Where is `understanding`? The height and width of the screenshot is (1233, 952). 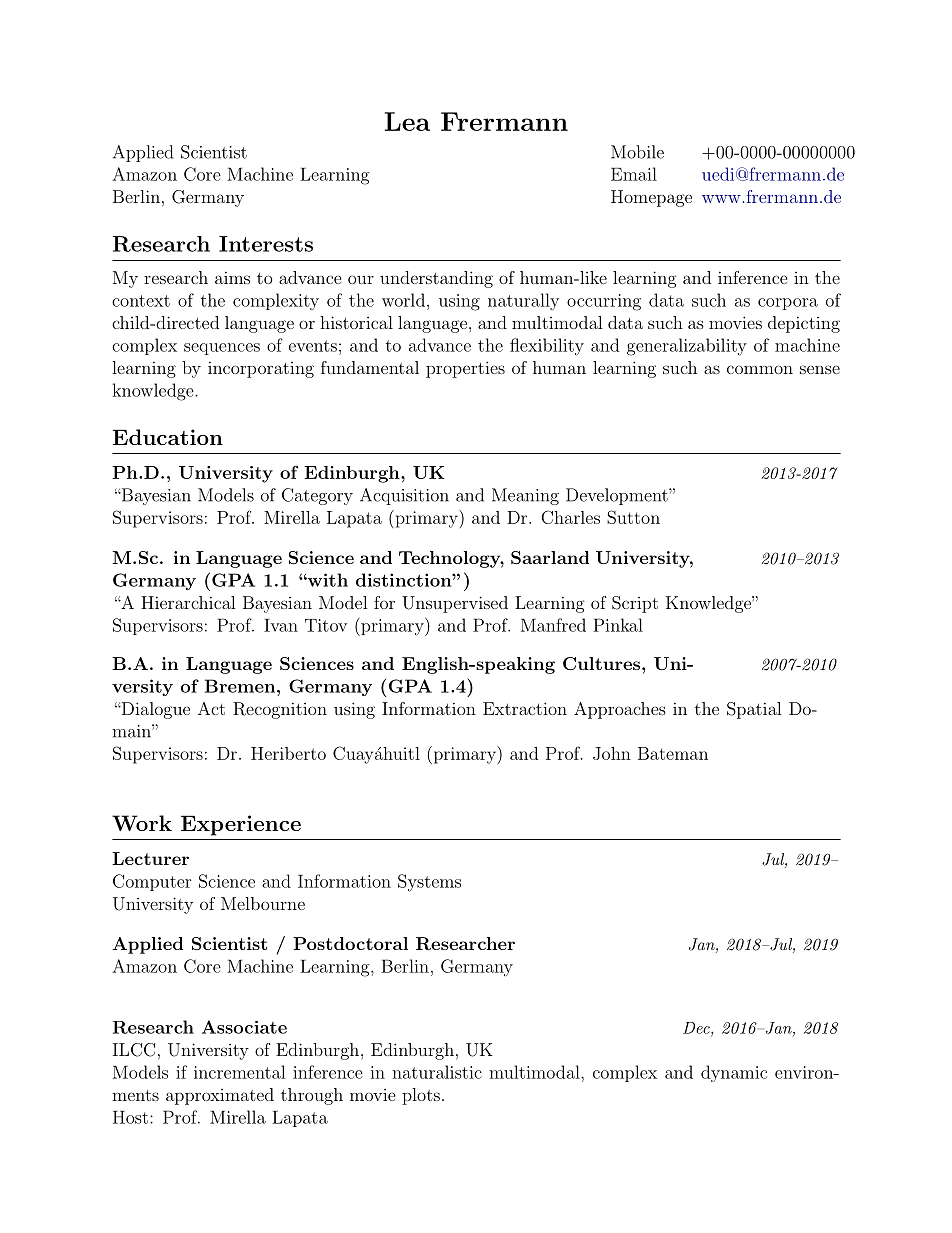 understanding is located at coordinates (436, 279).
